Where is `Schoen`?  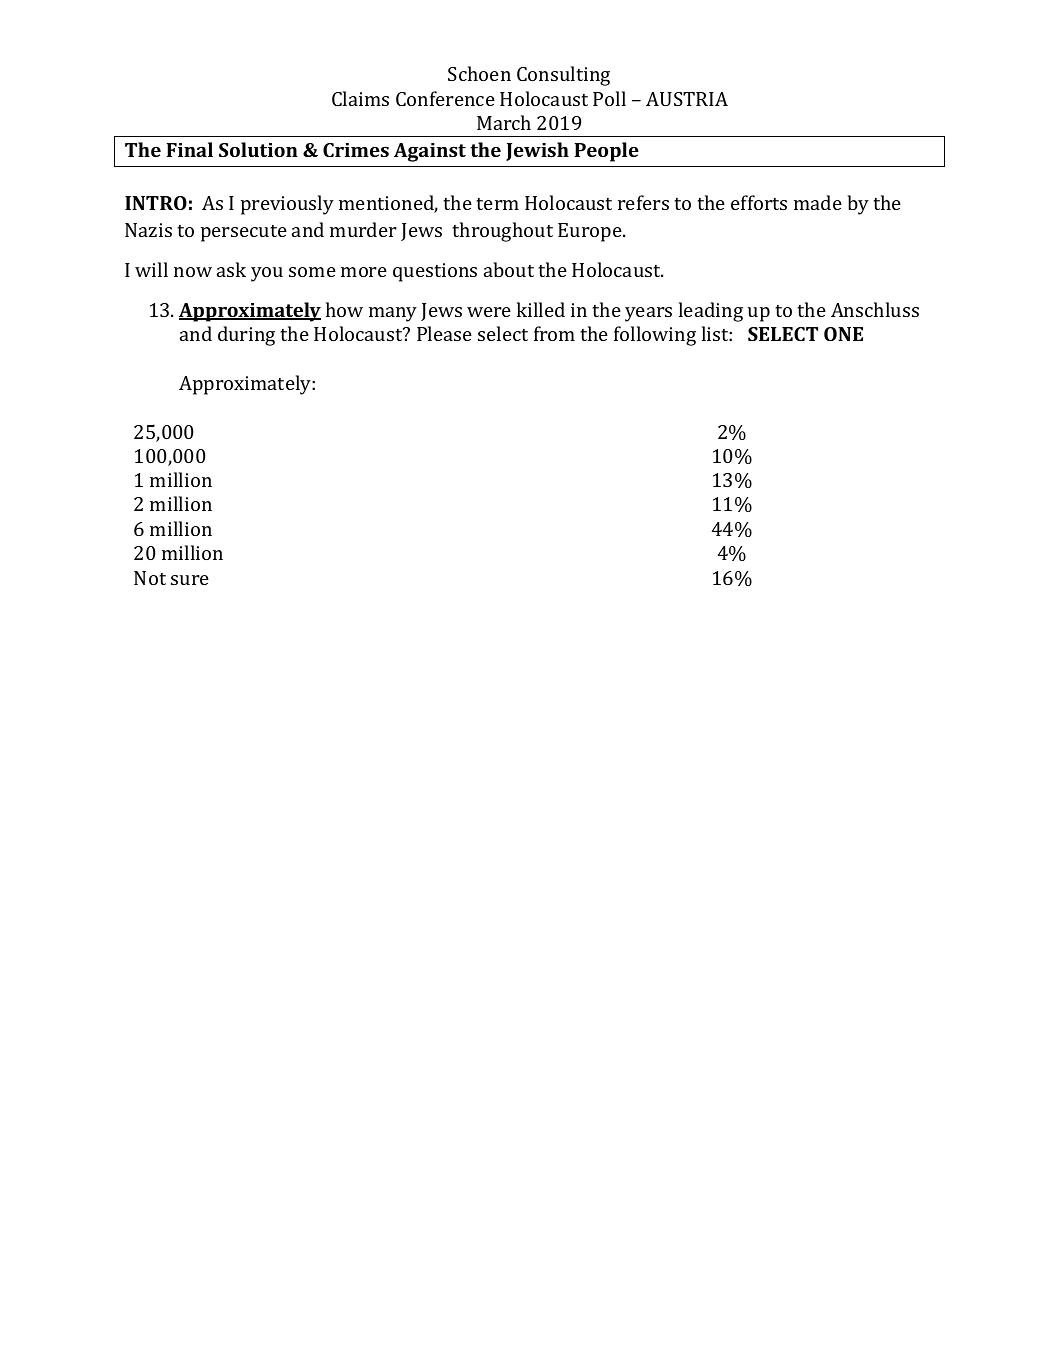
Schoen is located at coordinates (479, 73).
